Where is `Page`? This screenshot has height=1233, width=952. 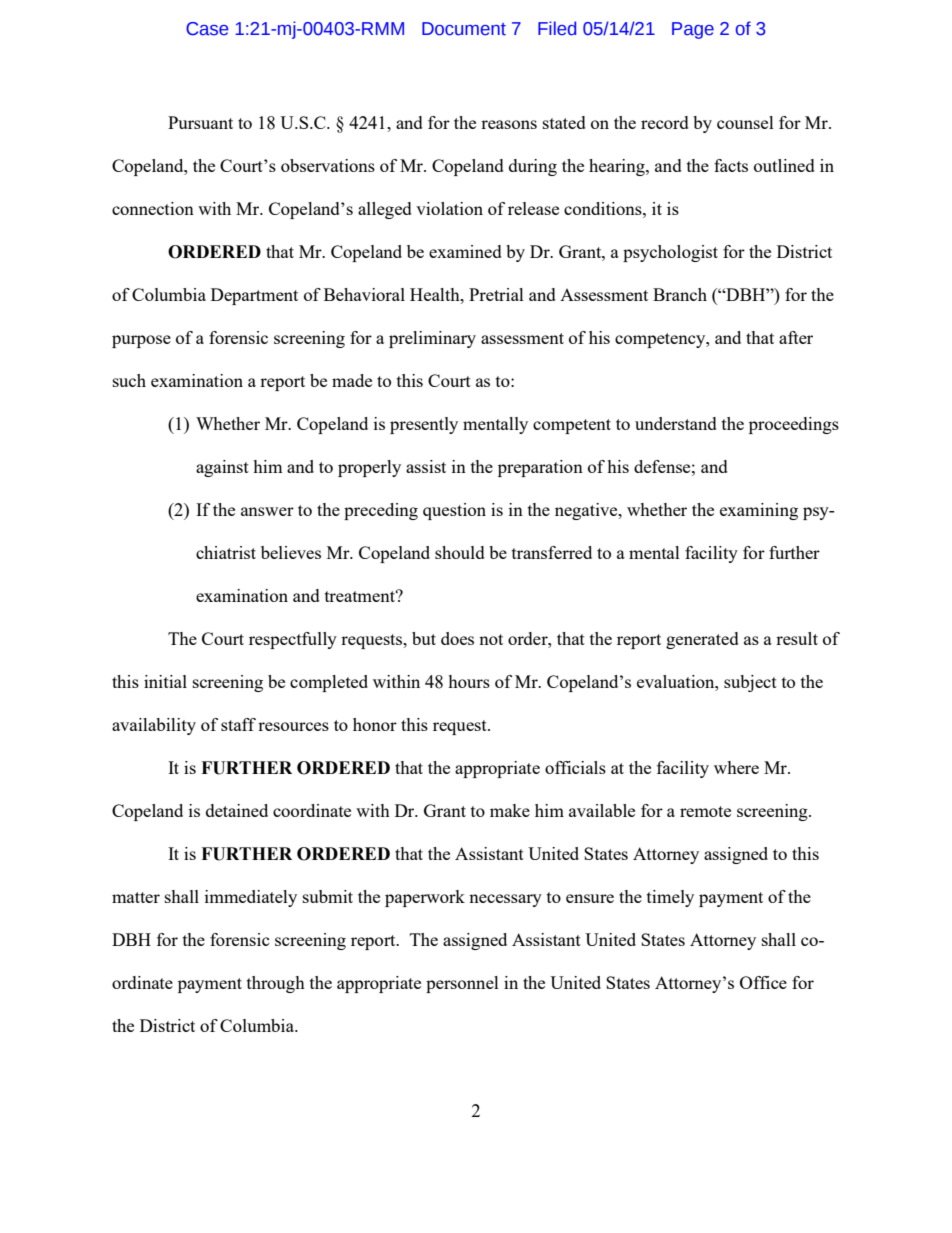 Page is located at coordinates (693, 30).
